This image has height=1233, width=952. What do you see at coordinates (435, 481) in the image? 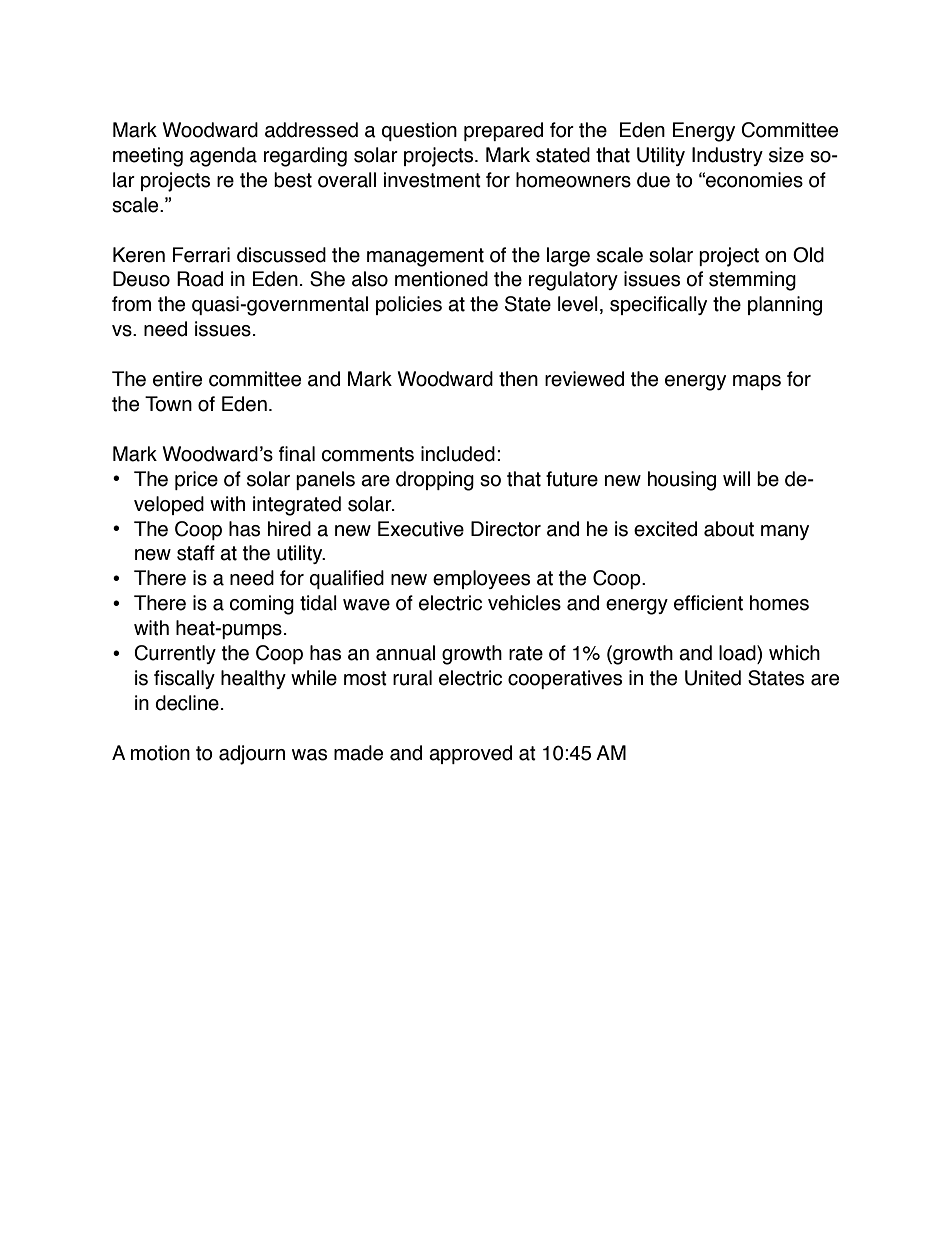
I see `dropping` at bounding box center [435, 481].
